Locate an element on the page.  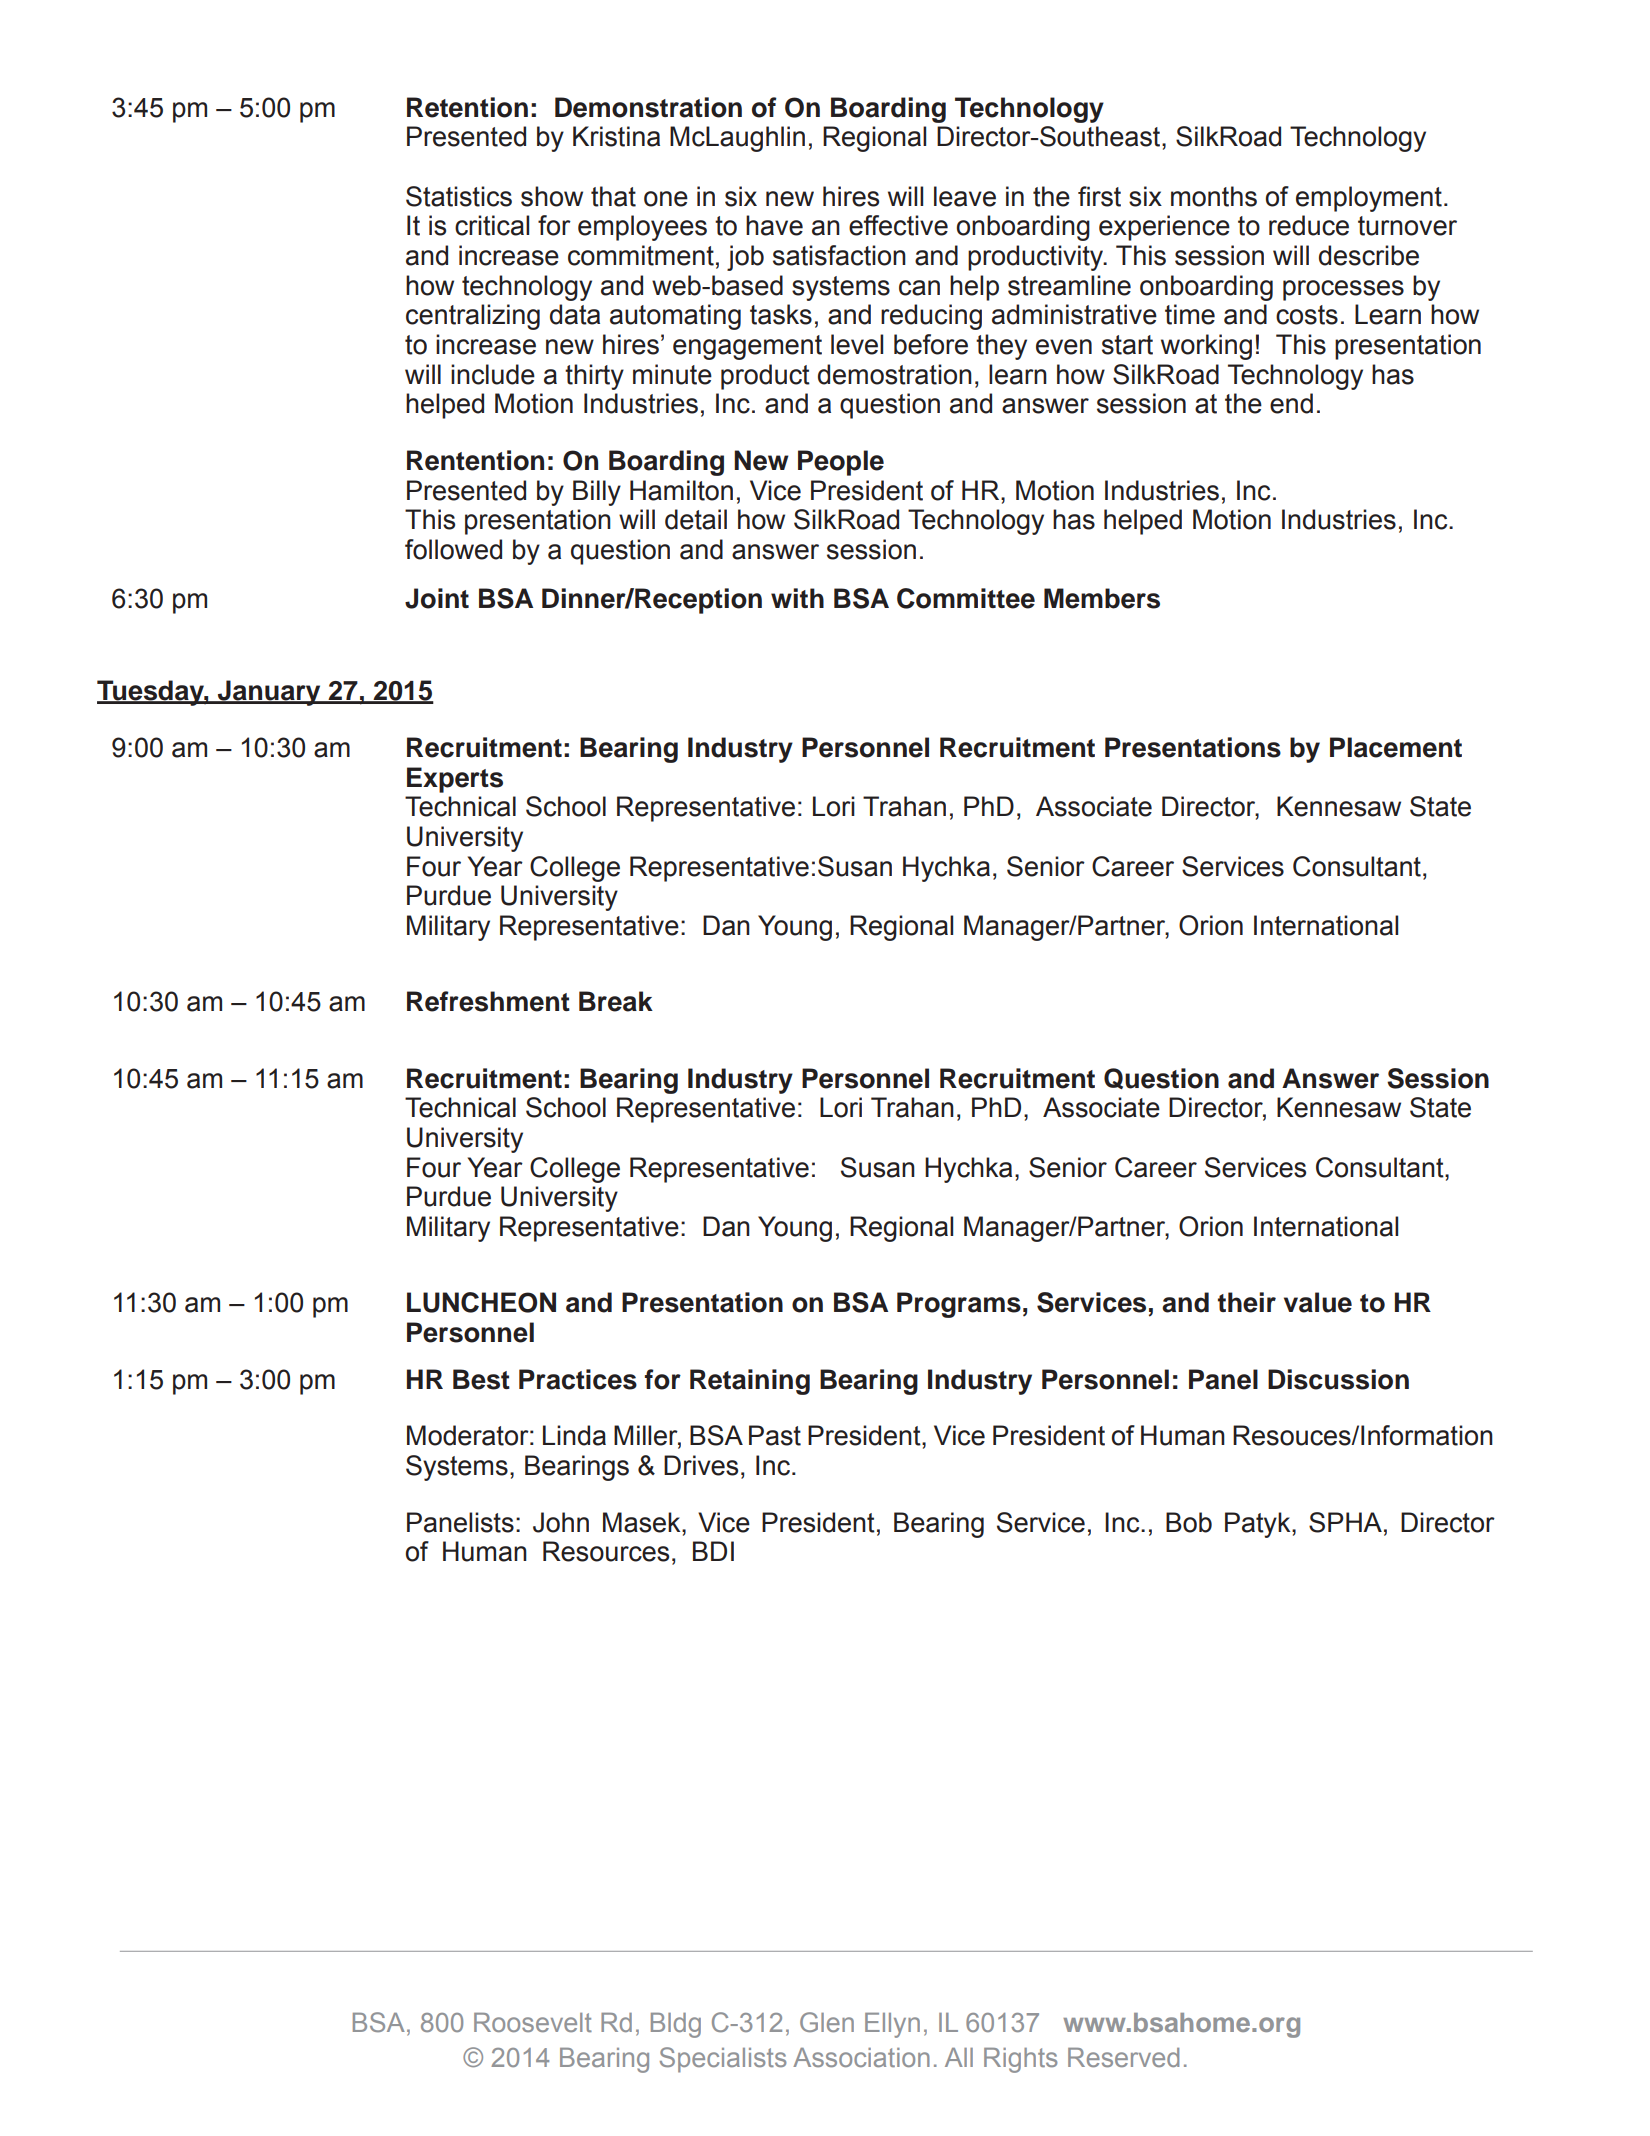
Past is located at coordinates (775, 1435).
